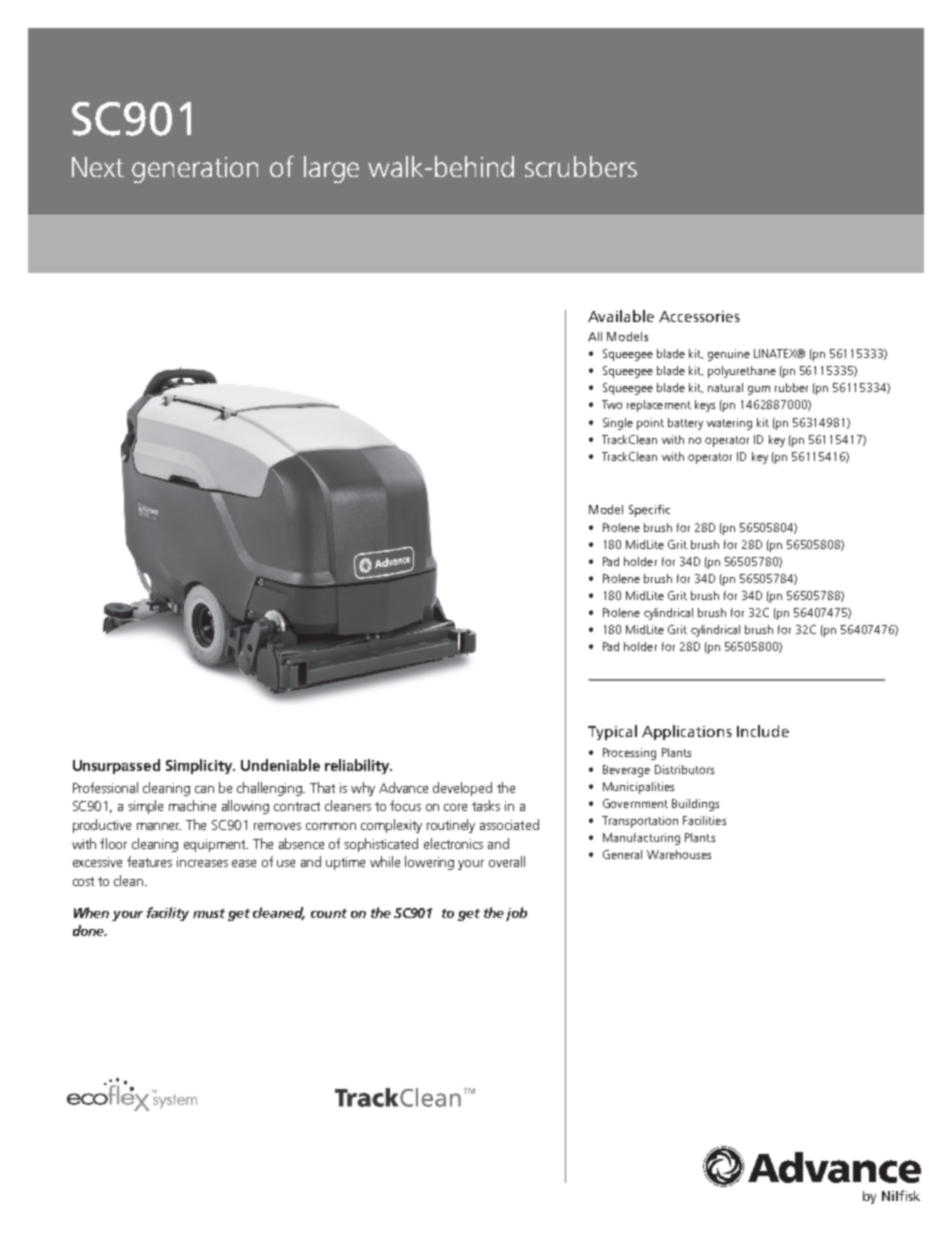  Describe the element at coordinates (358, 766) in the screenshot. I see `reliability` at that location.
